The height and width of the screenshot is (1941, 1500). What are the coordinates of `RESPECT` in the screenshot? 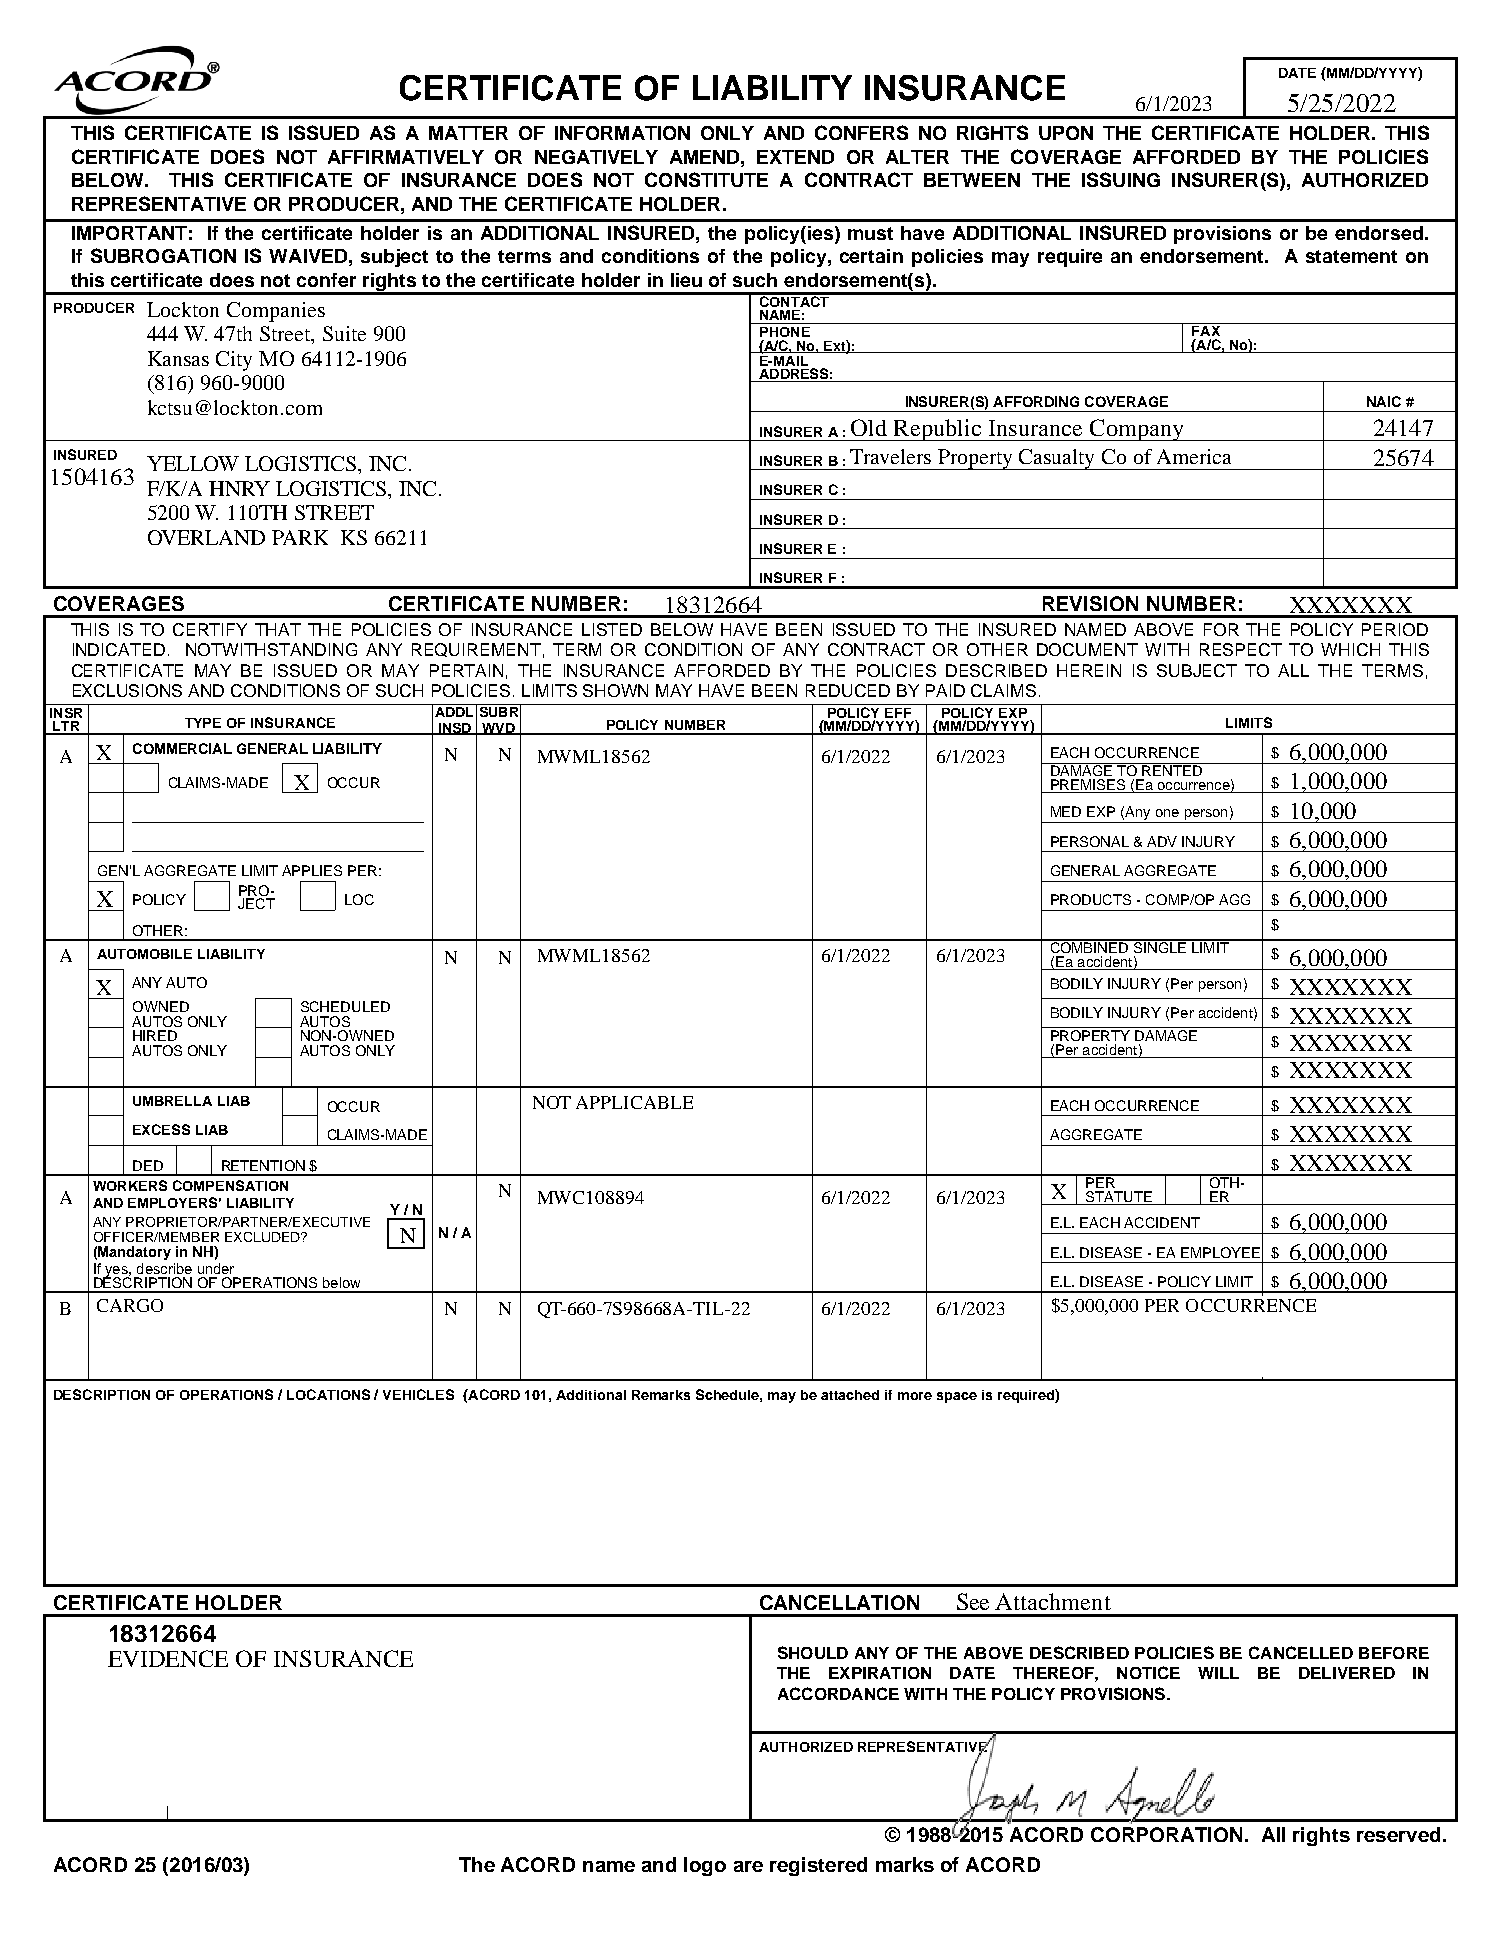 It's located at (1241, 649).
